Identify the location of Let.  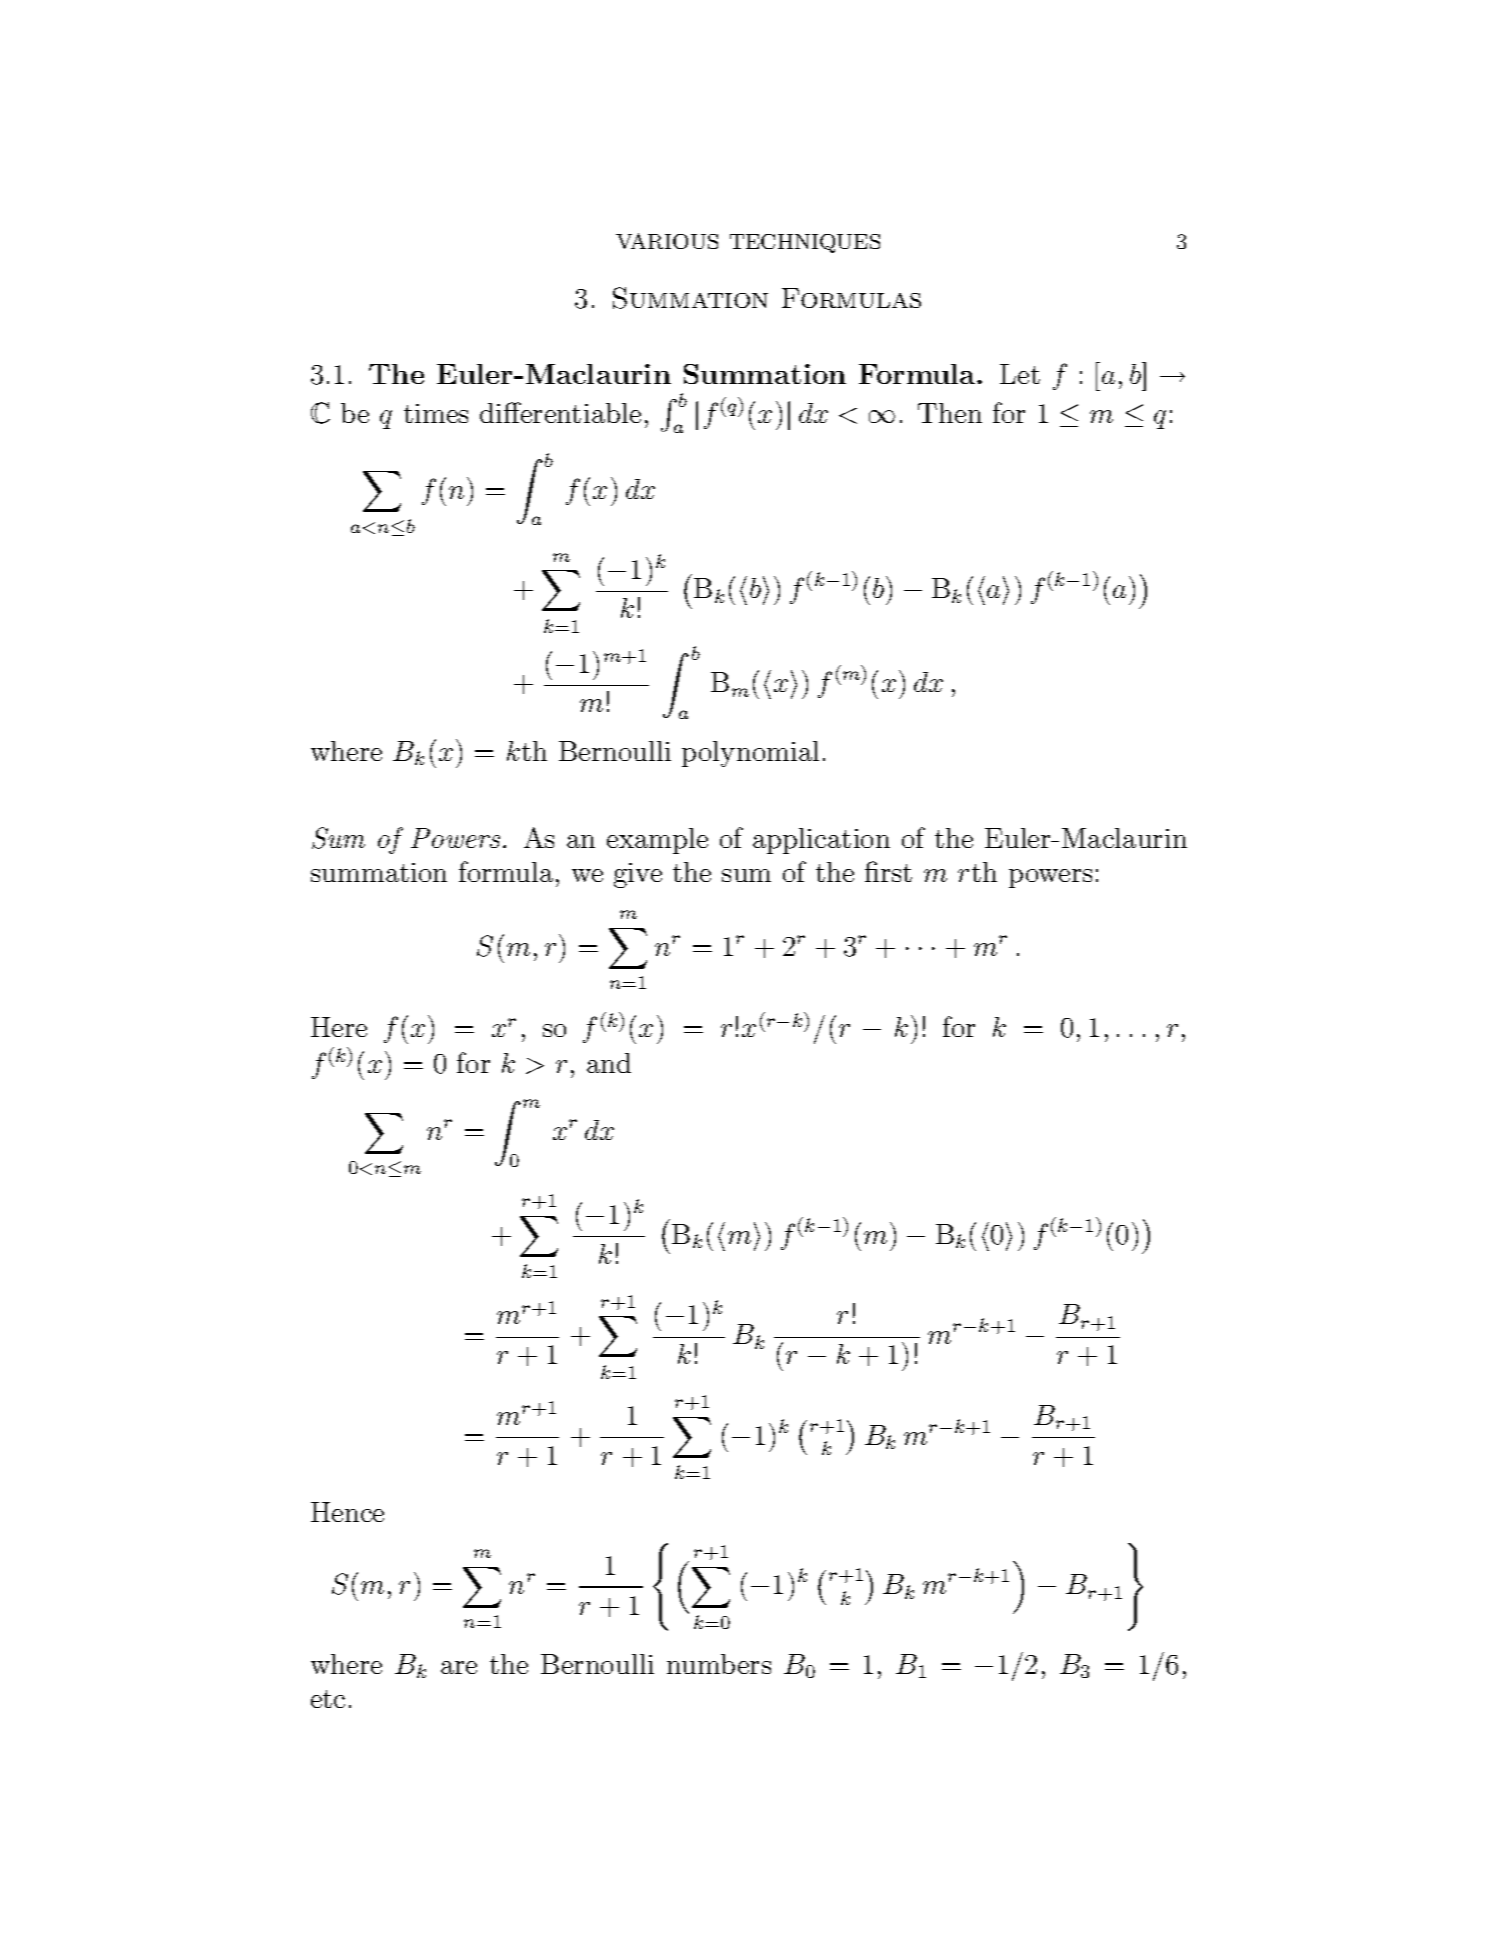
(1020, 374).
